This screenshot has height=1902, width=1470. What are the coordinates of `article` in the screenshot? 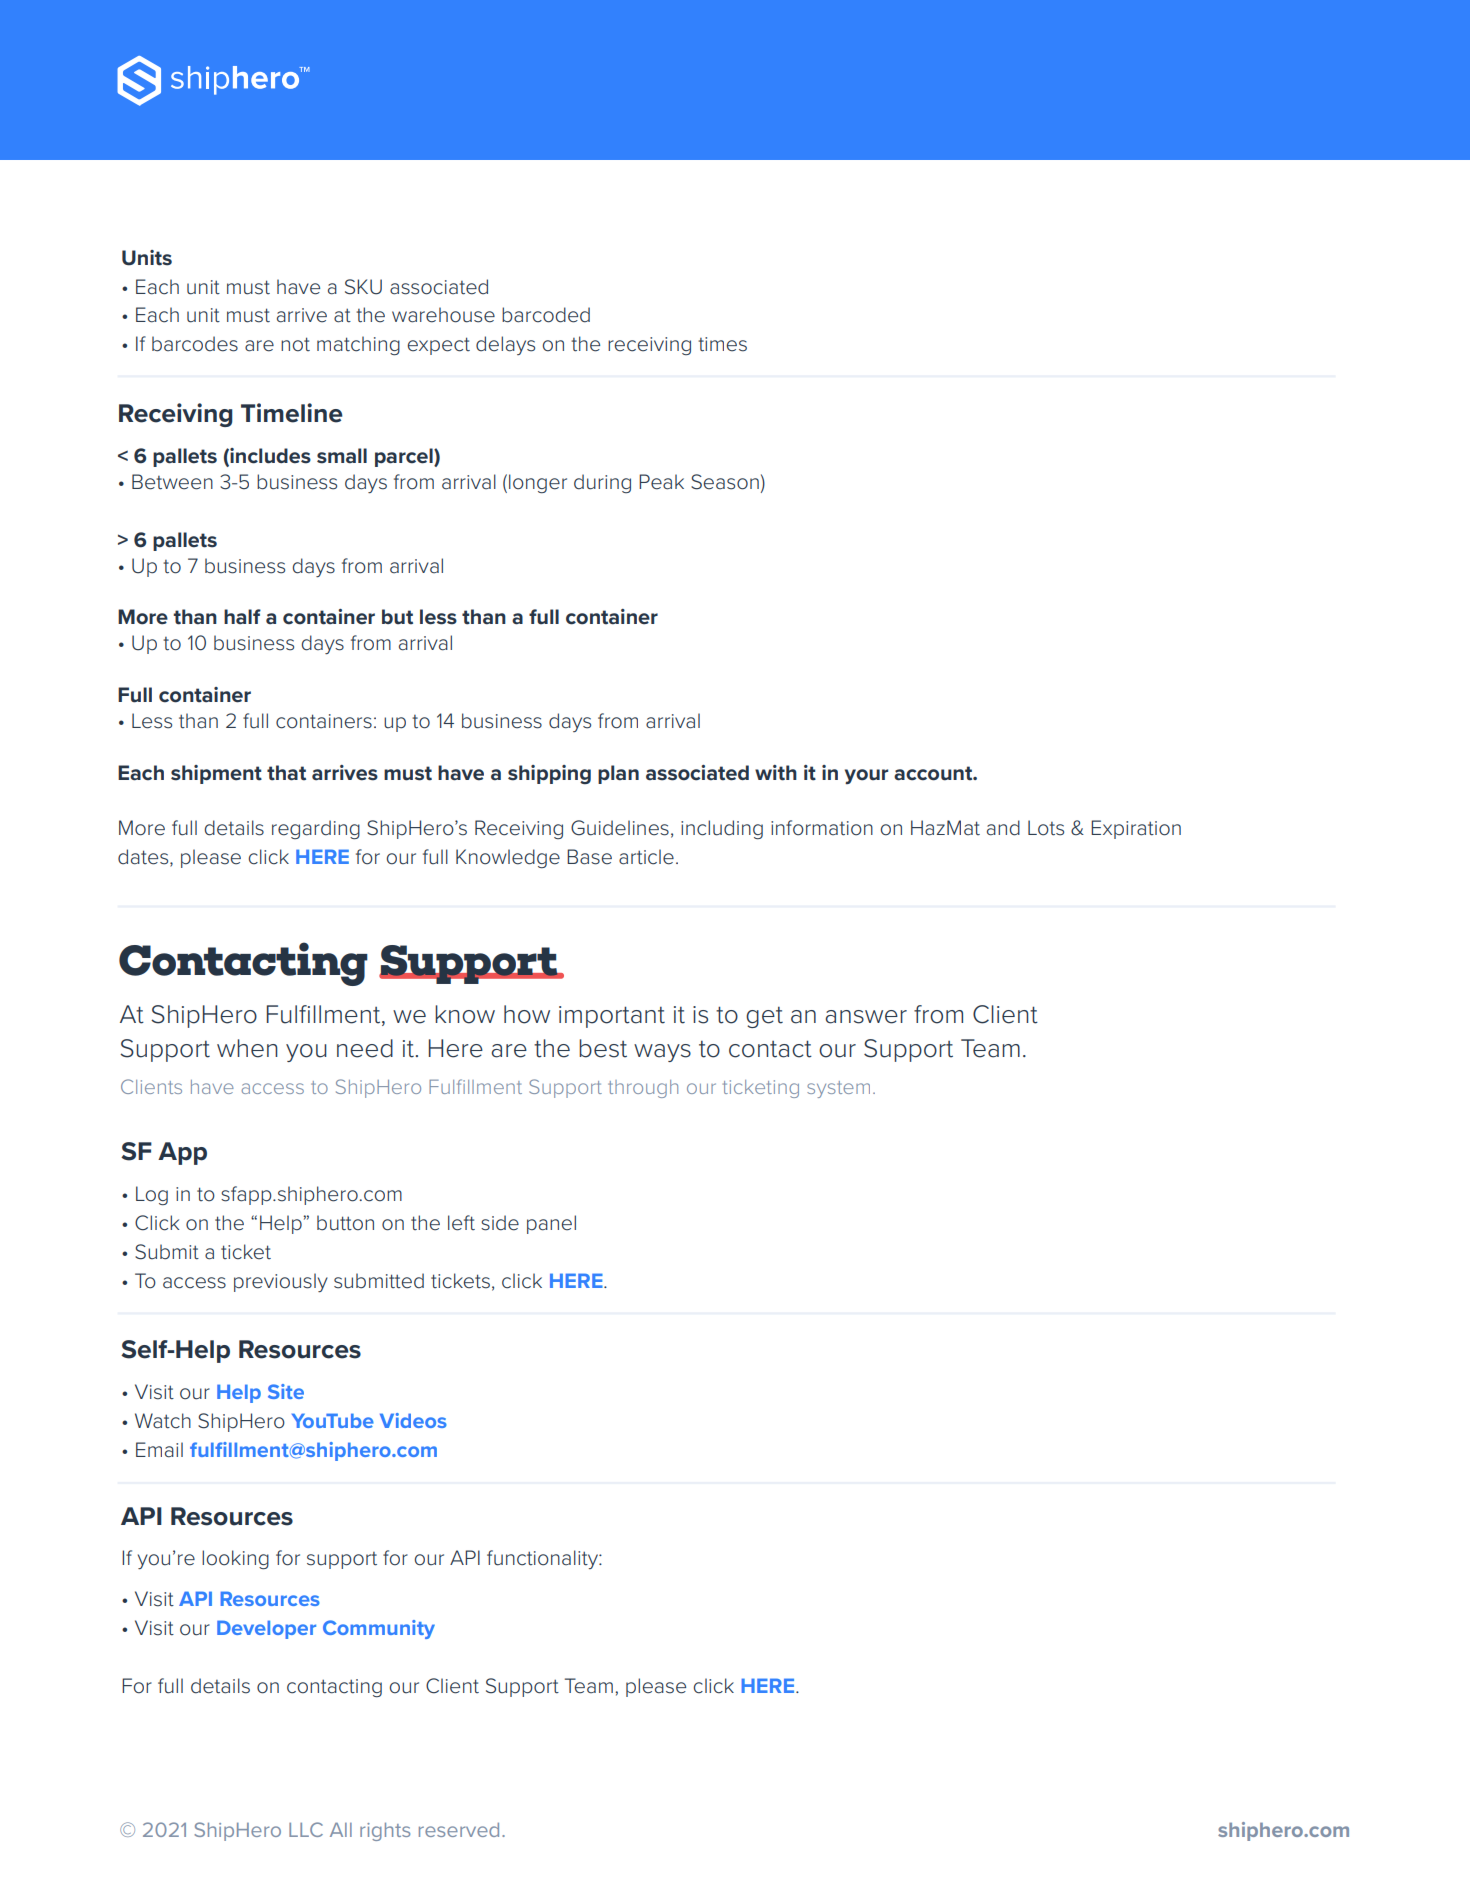 It's located at (646, 857).
